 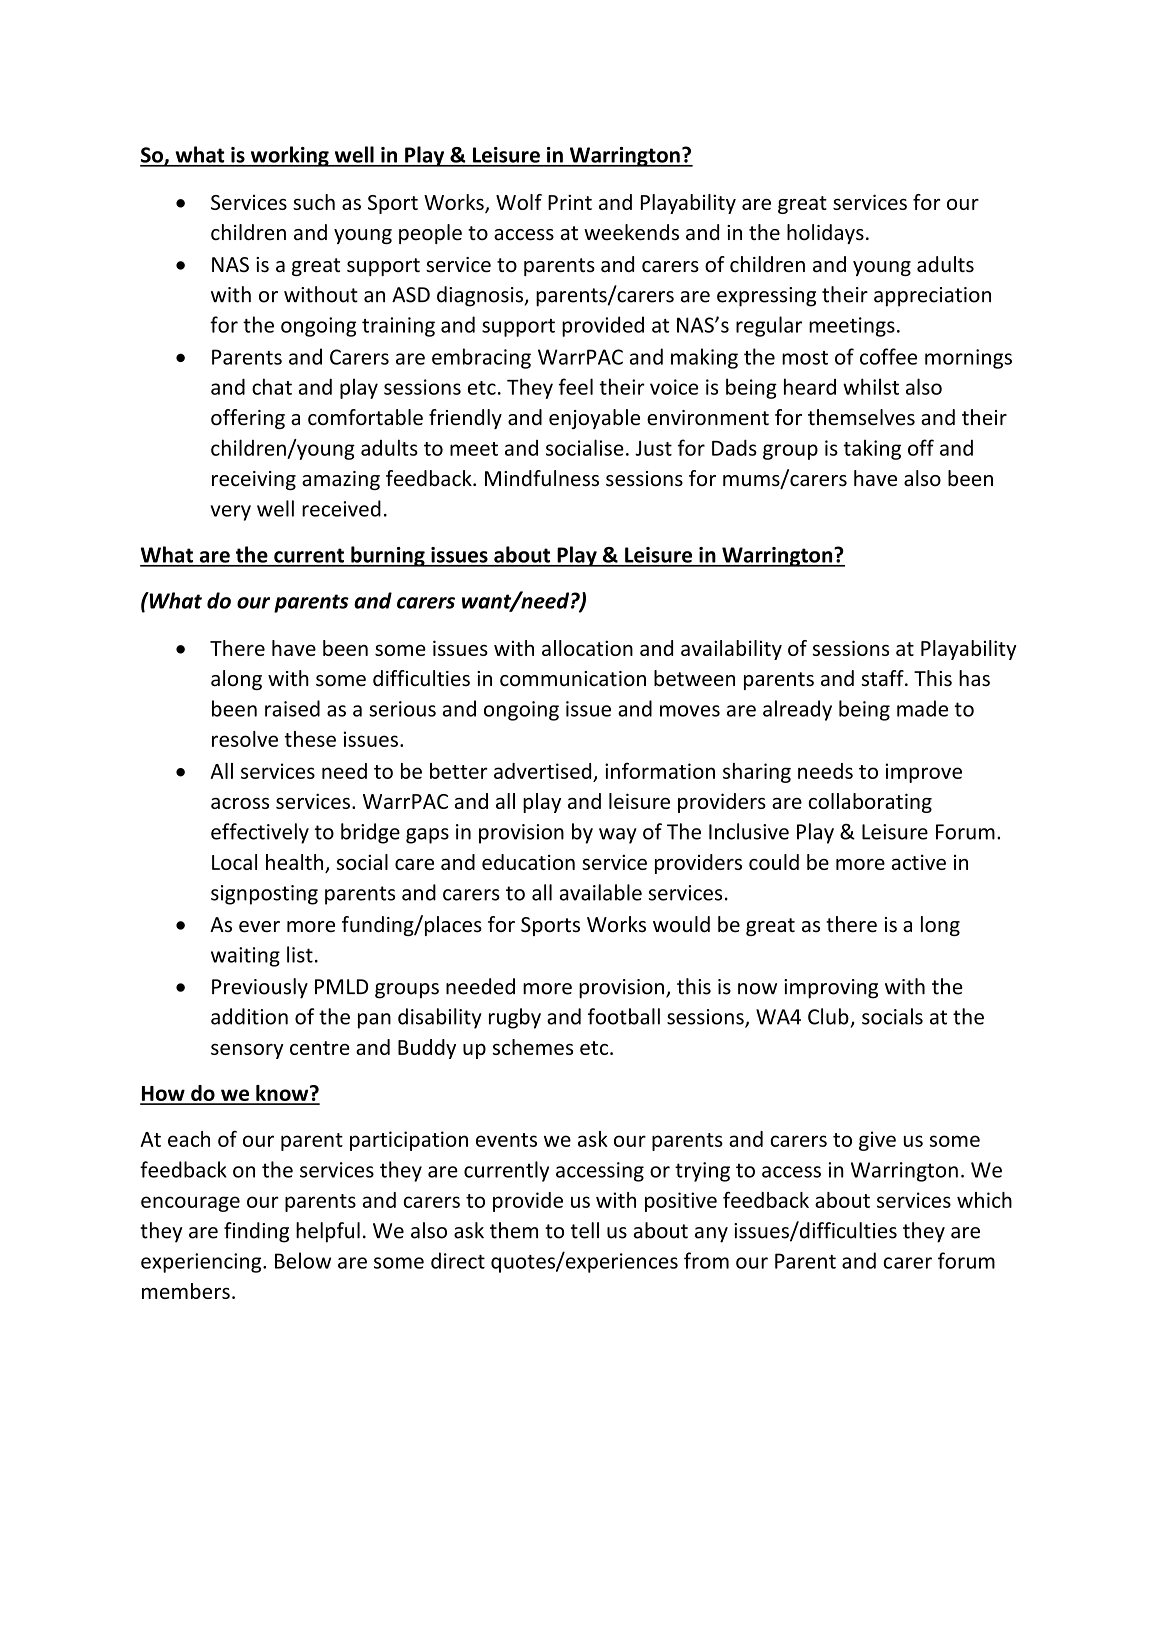 I want to click on raised, so click(x=292, y=708).
